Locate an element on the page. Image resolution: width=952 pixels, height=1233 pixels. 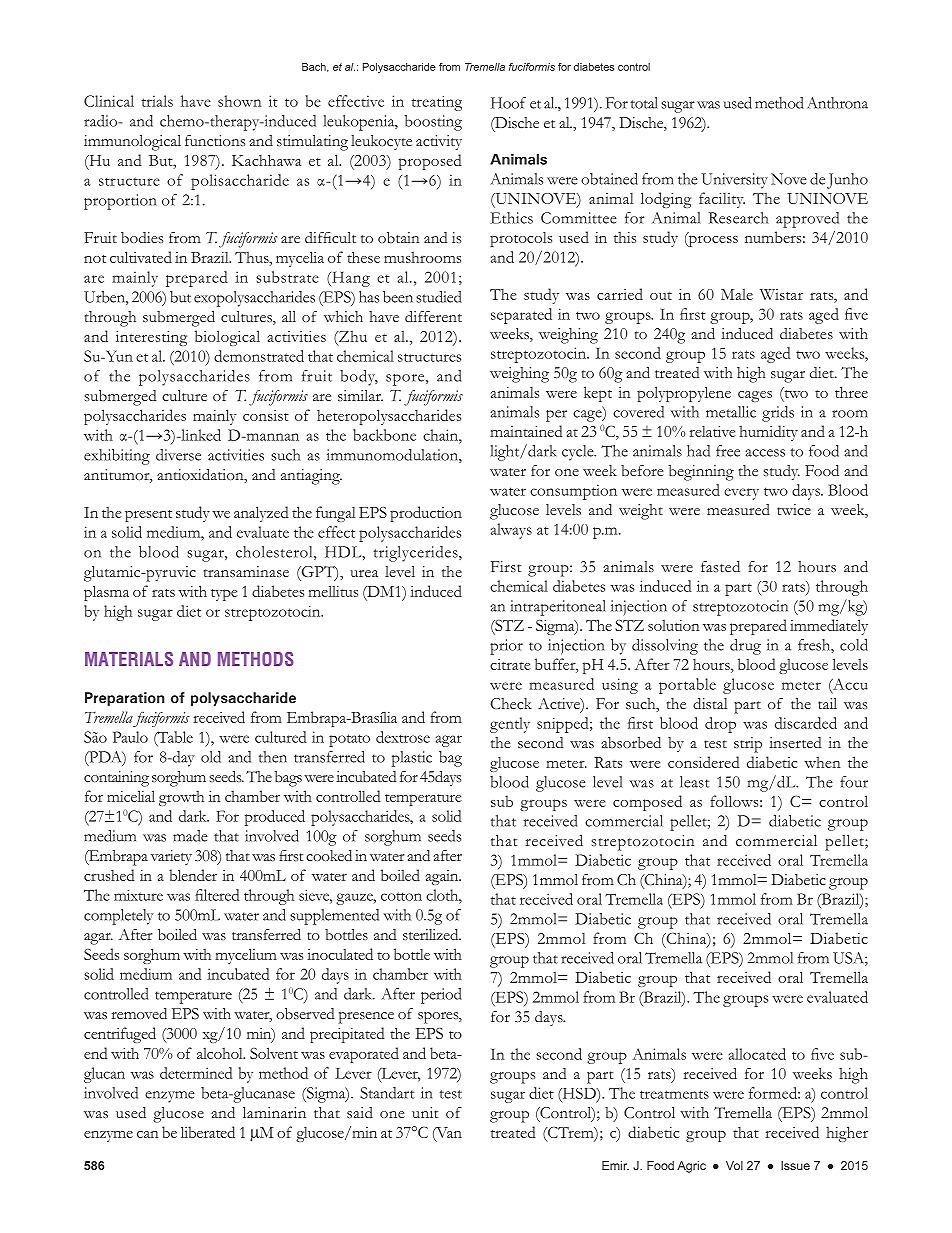
blender is located at coordinates (193, 875).
